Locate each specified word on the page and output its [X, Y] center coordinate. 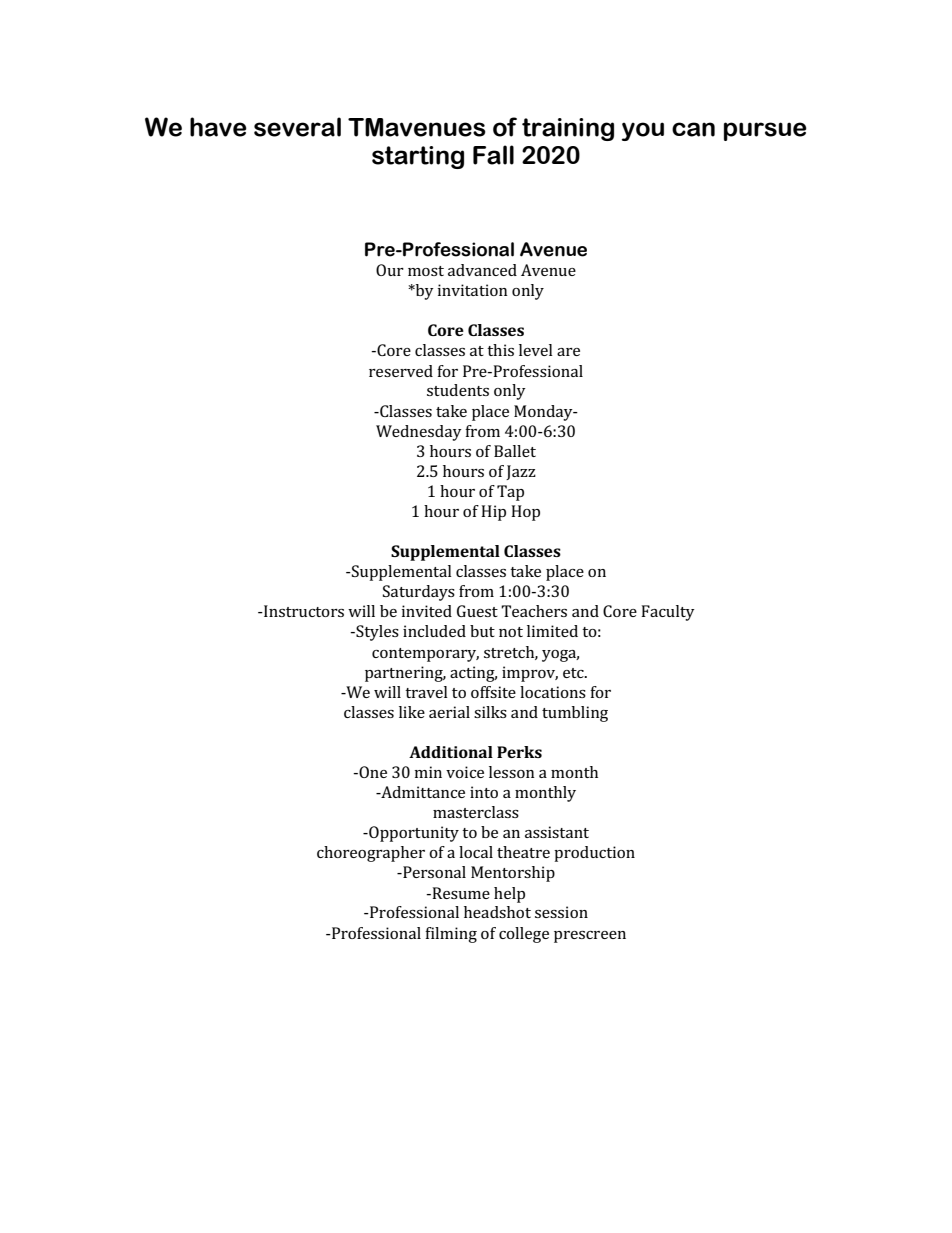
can [693, 129]
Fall [493, 155]
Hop [525, 513]
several [297, 127]
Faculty [668, 613]
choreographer [371, 854]
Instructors [303, 611]
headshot [497, 912]
